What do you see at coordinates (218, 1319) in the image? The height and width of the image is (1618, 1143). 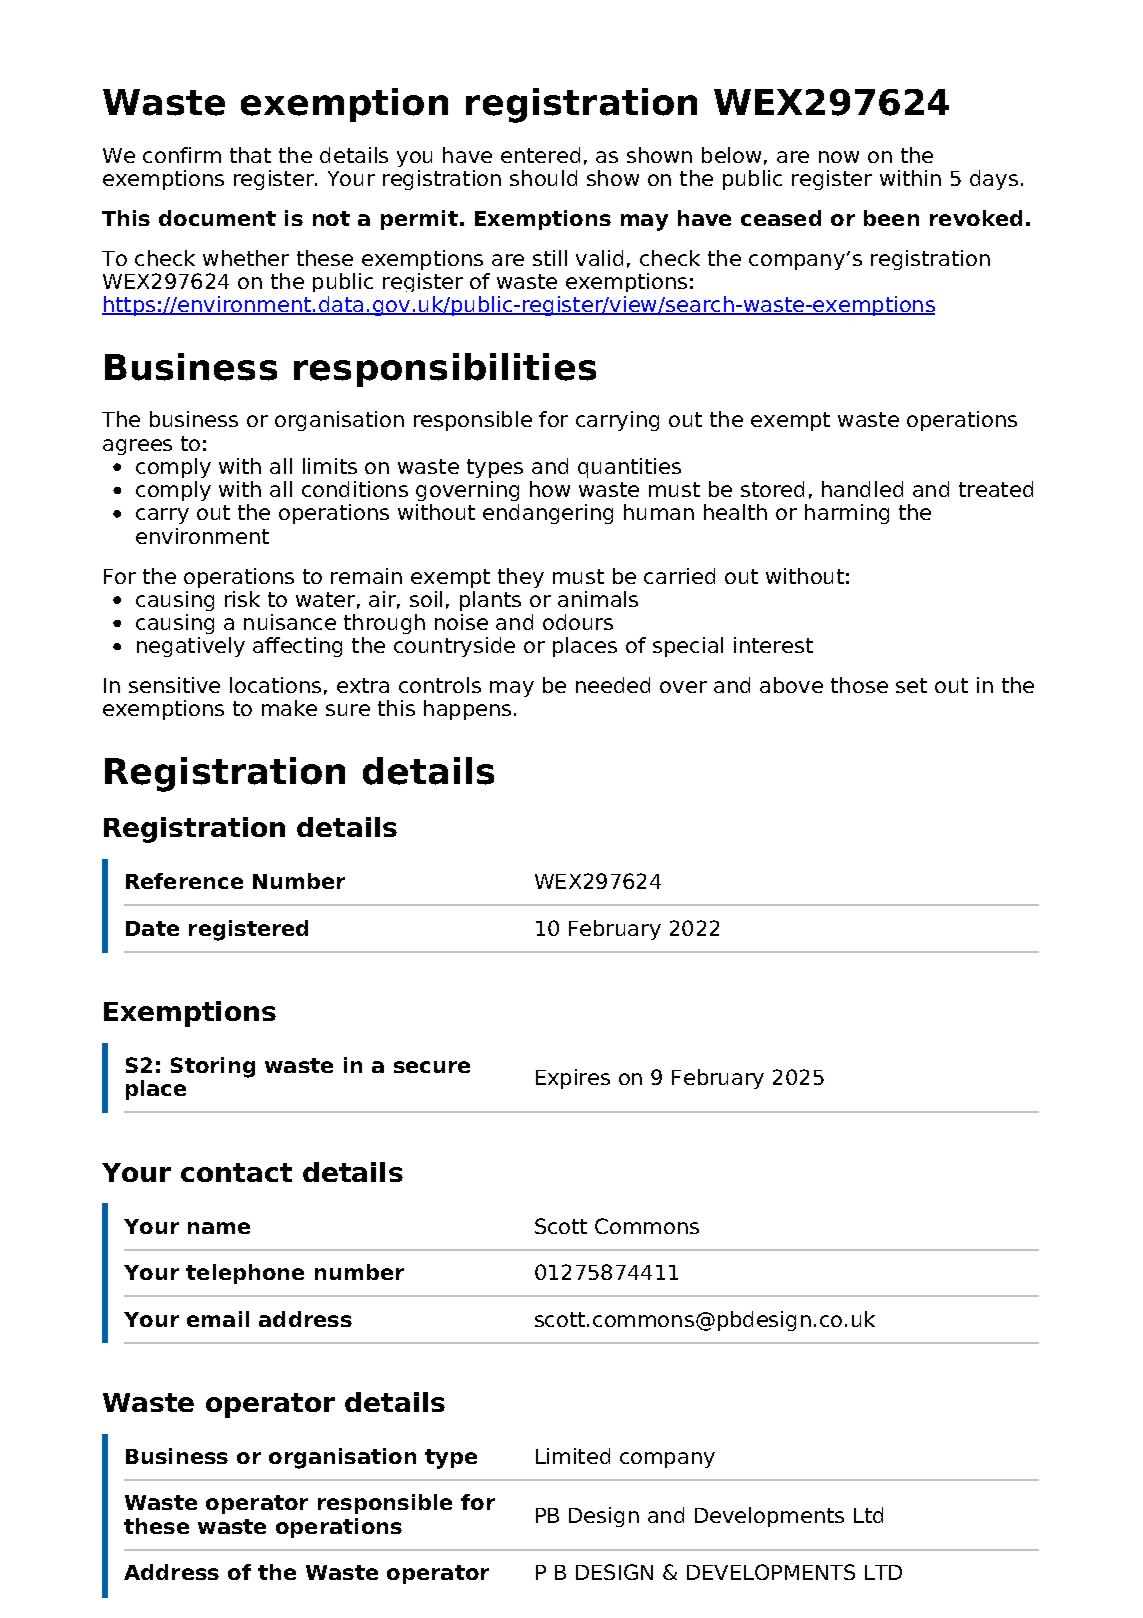 I see `email` at bounding box center [218, 1319].
